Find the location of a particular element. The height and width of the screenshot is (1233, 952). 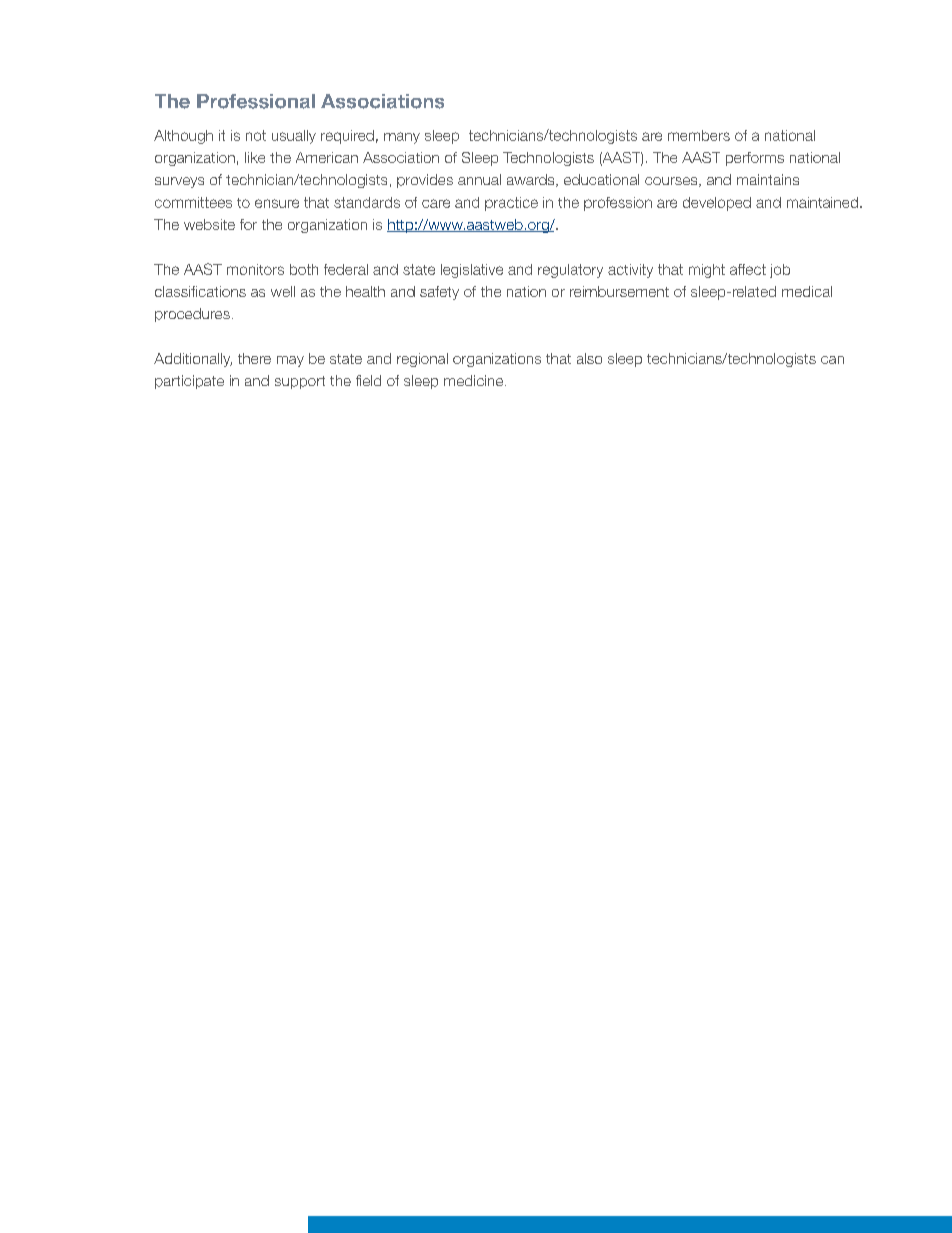

affect is located at coordinates (748, 269).
